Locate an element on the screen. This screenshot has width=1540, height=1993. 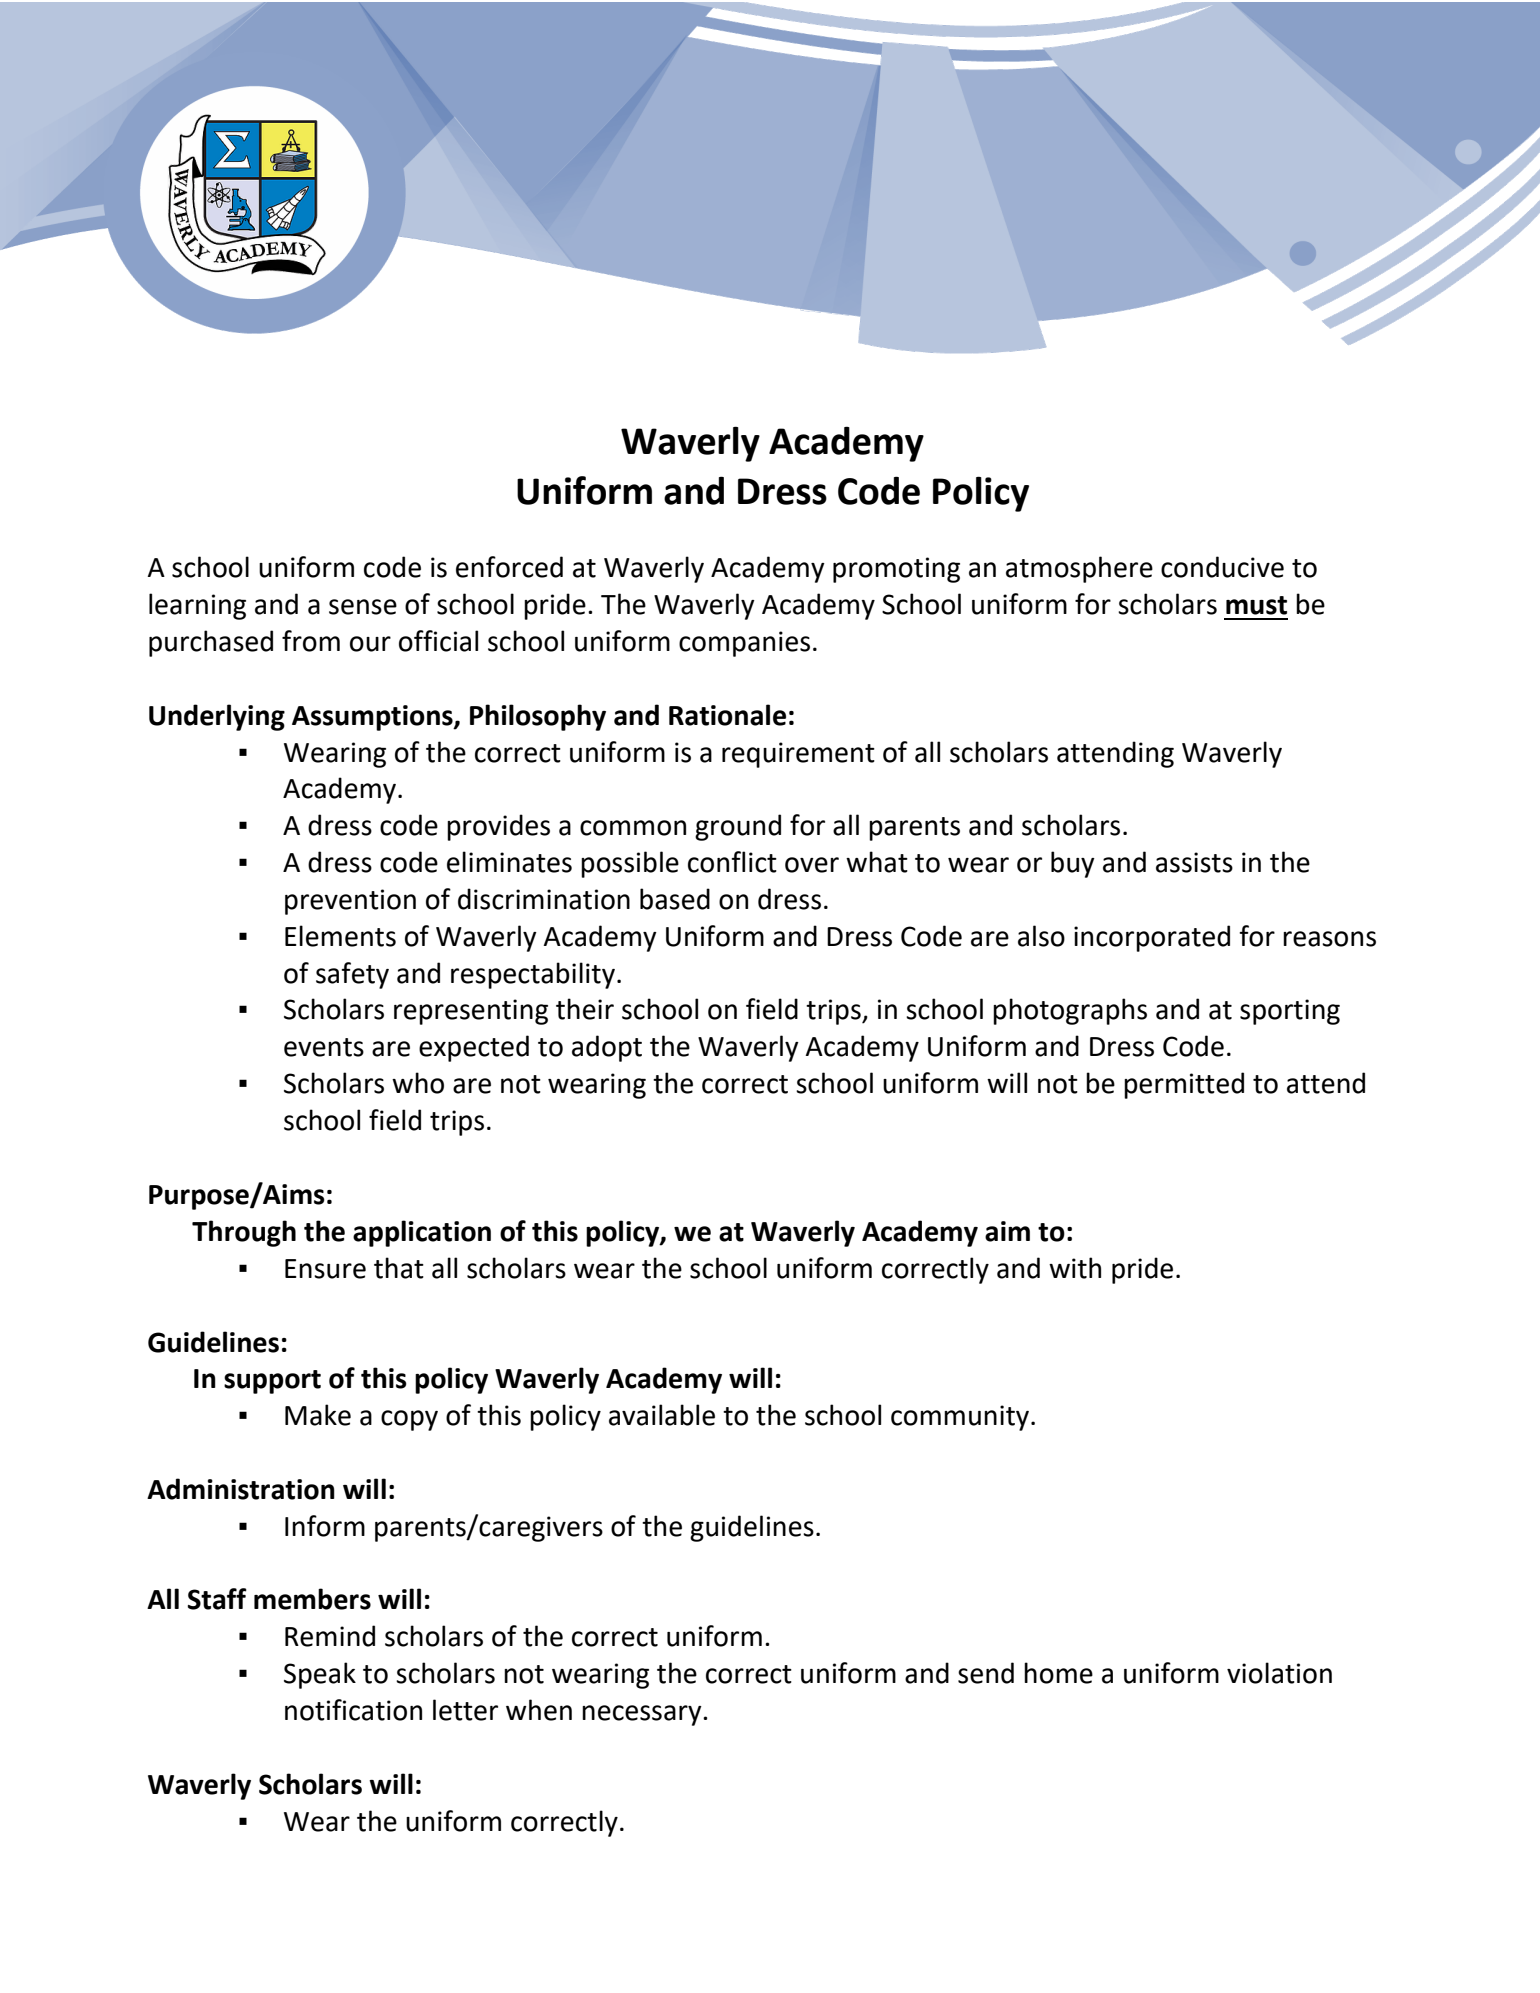
sense is located at coordinates (363, 607).
